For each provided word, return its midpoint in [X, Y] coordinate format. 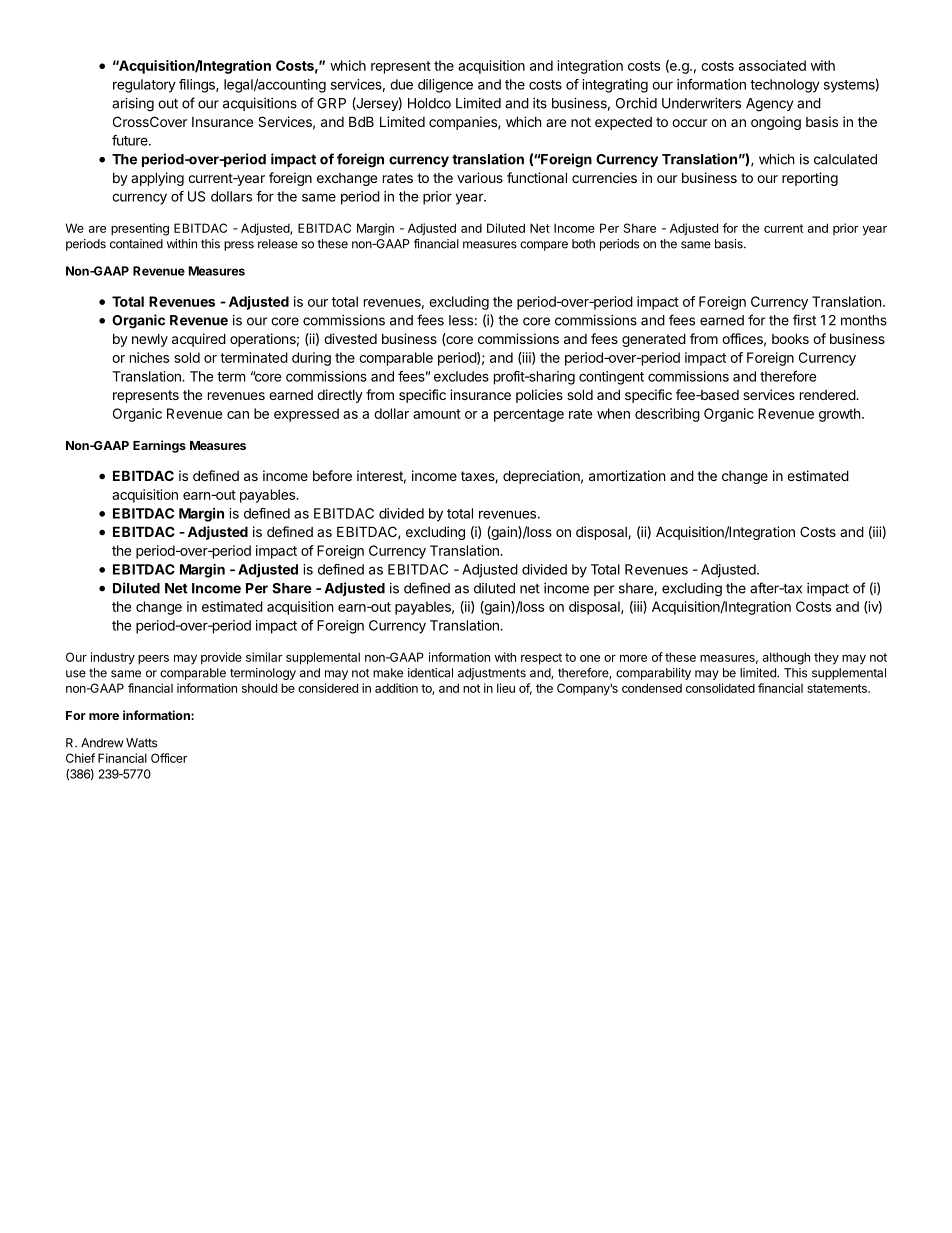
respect [541, 659]
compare [544, 246]
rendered [828, 394]
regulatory [144, 86]
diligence [445, 86]
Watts [141, 743]
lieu [506, 688]
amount [437, 414]
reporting [810, 179]
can [238, 415]
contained [136, 244]
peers [153, 660]
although [786, 658]
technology [785, 86]
